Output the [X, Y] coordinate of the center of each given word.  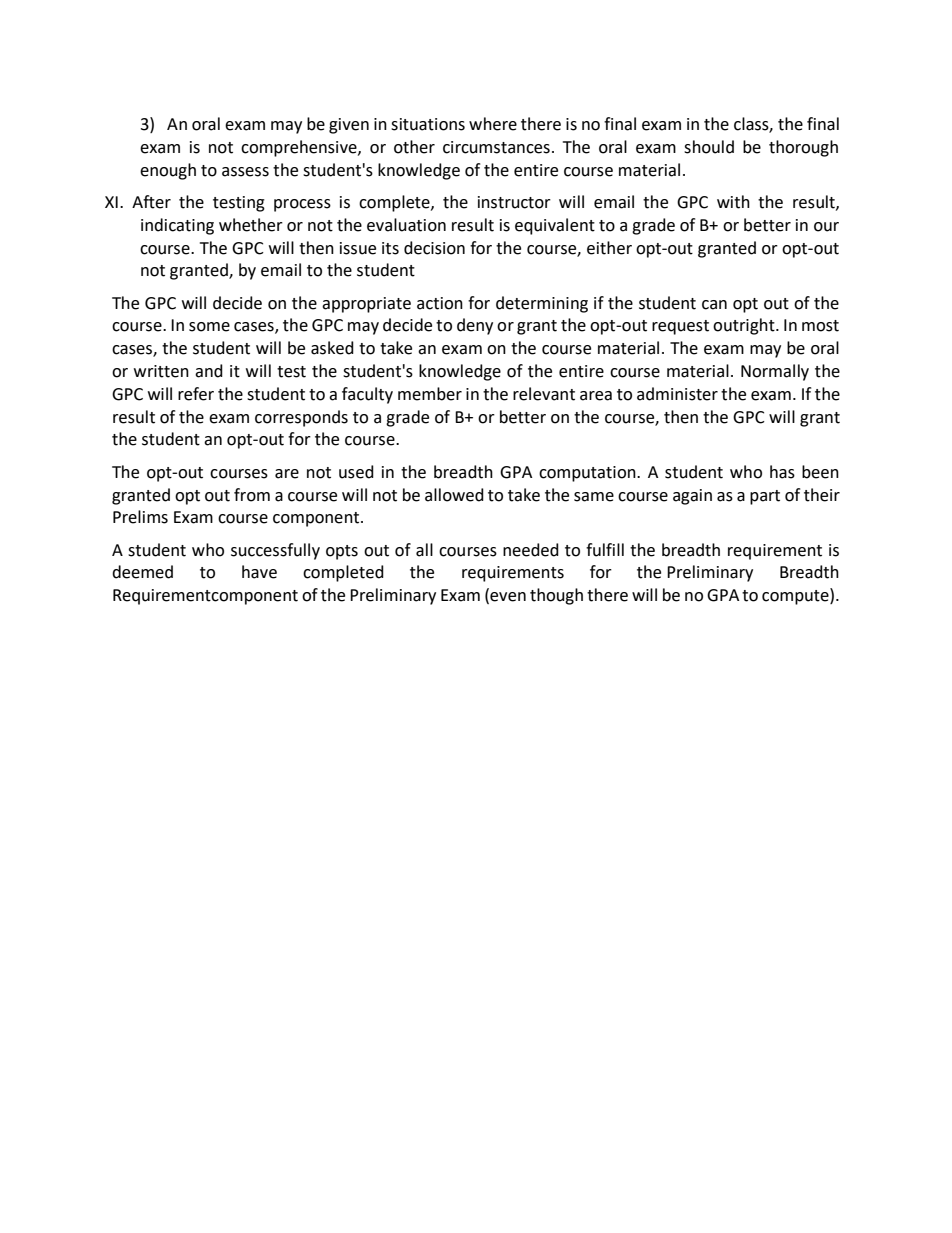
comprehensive [300, 148]
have [259, 572]
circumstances [496, 147]
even [507, 598]
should [709, 147]
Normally [775, 372]
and [209, 371]
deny [475, 326]
